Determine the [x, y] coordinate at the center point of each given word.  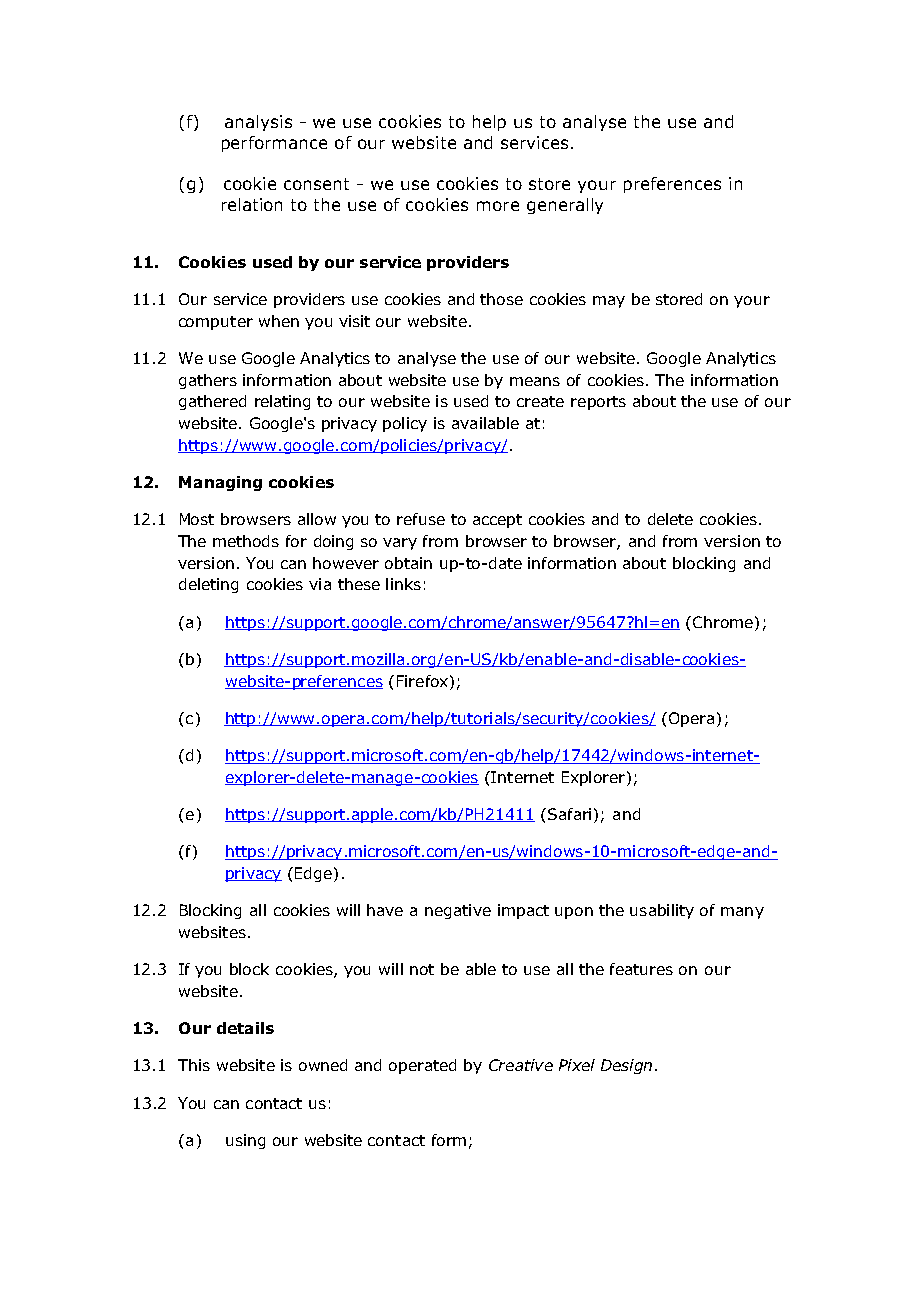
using [245, 1141]
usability [662, 911]
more [498, 206]
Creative [521, 1065]
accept [497, 521]
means [535, 381]
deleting [208, 585]
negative [458, 911]
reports [598, 403]
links [403, 584]
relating [282, 402]
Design [626, 1066]
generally [565, 206]
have [385, 910]
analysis [258, 123]
